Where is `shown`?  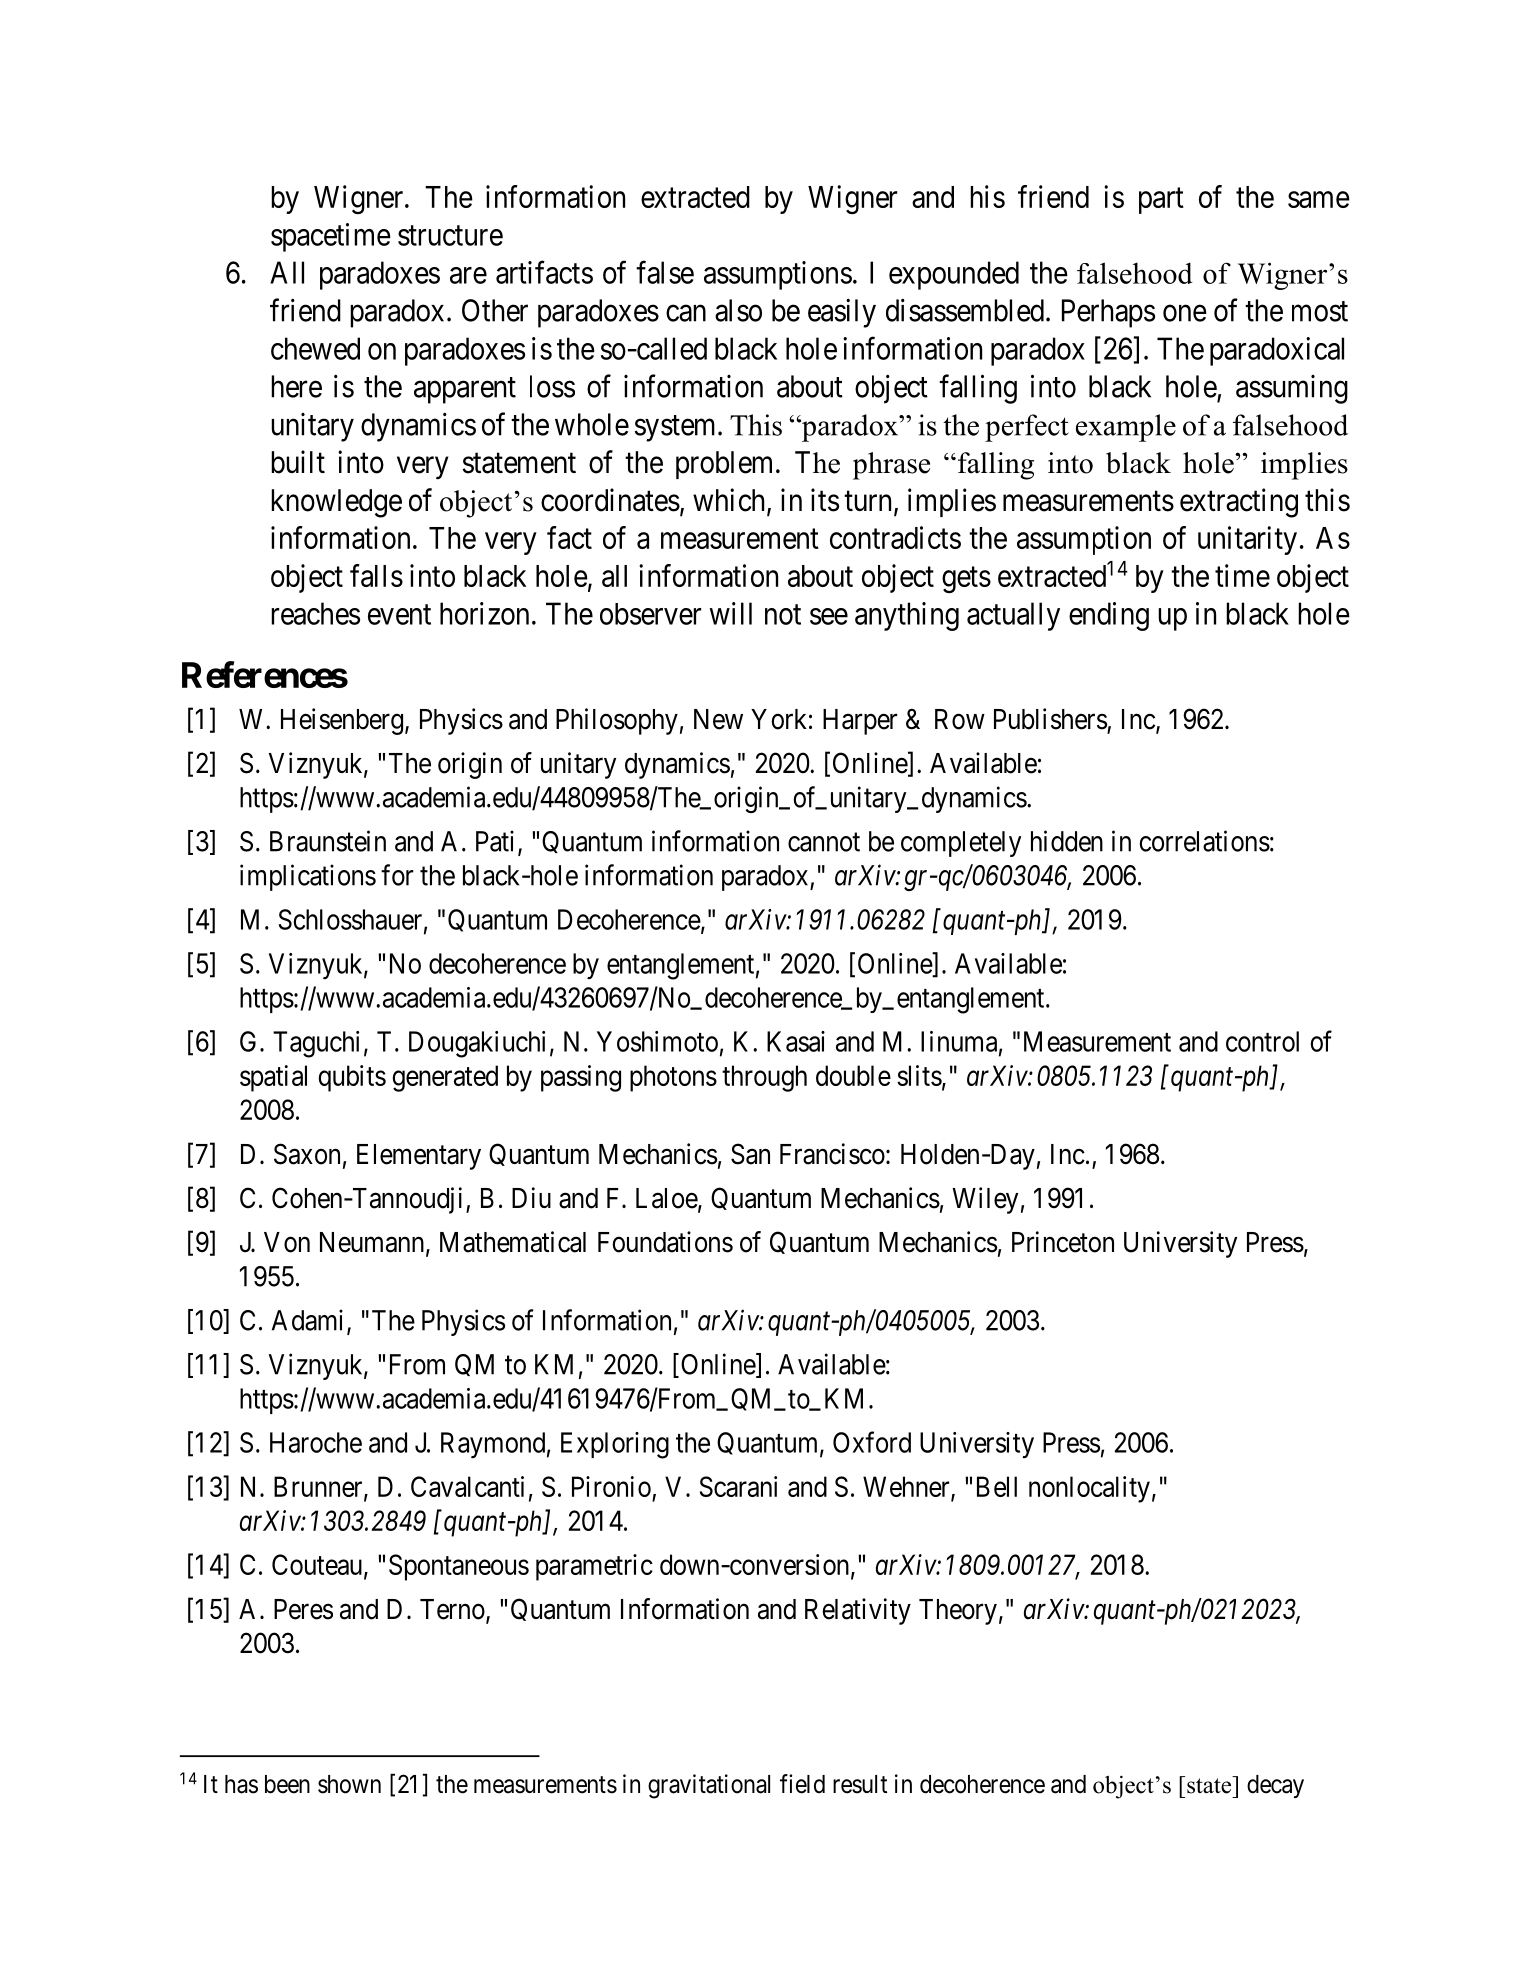 shown is located at coordinates (349, 1784).
